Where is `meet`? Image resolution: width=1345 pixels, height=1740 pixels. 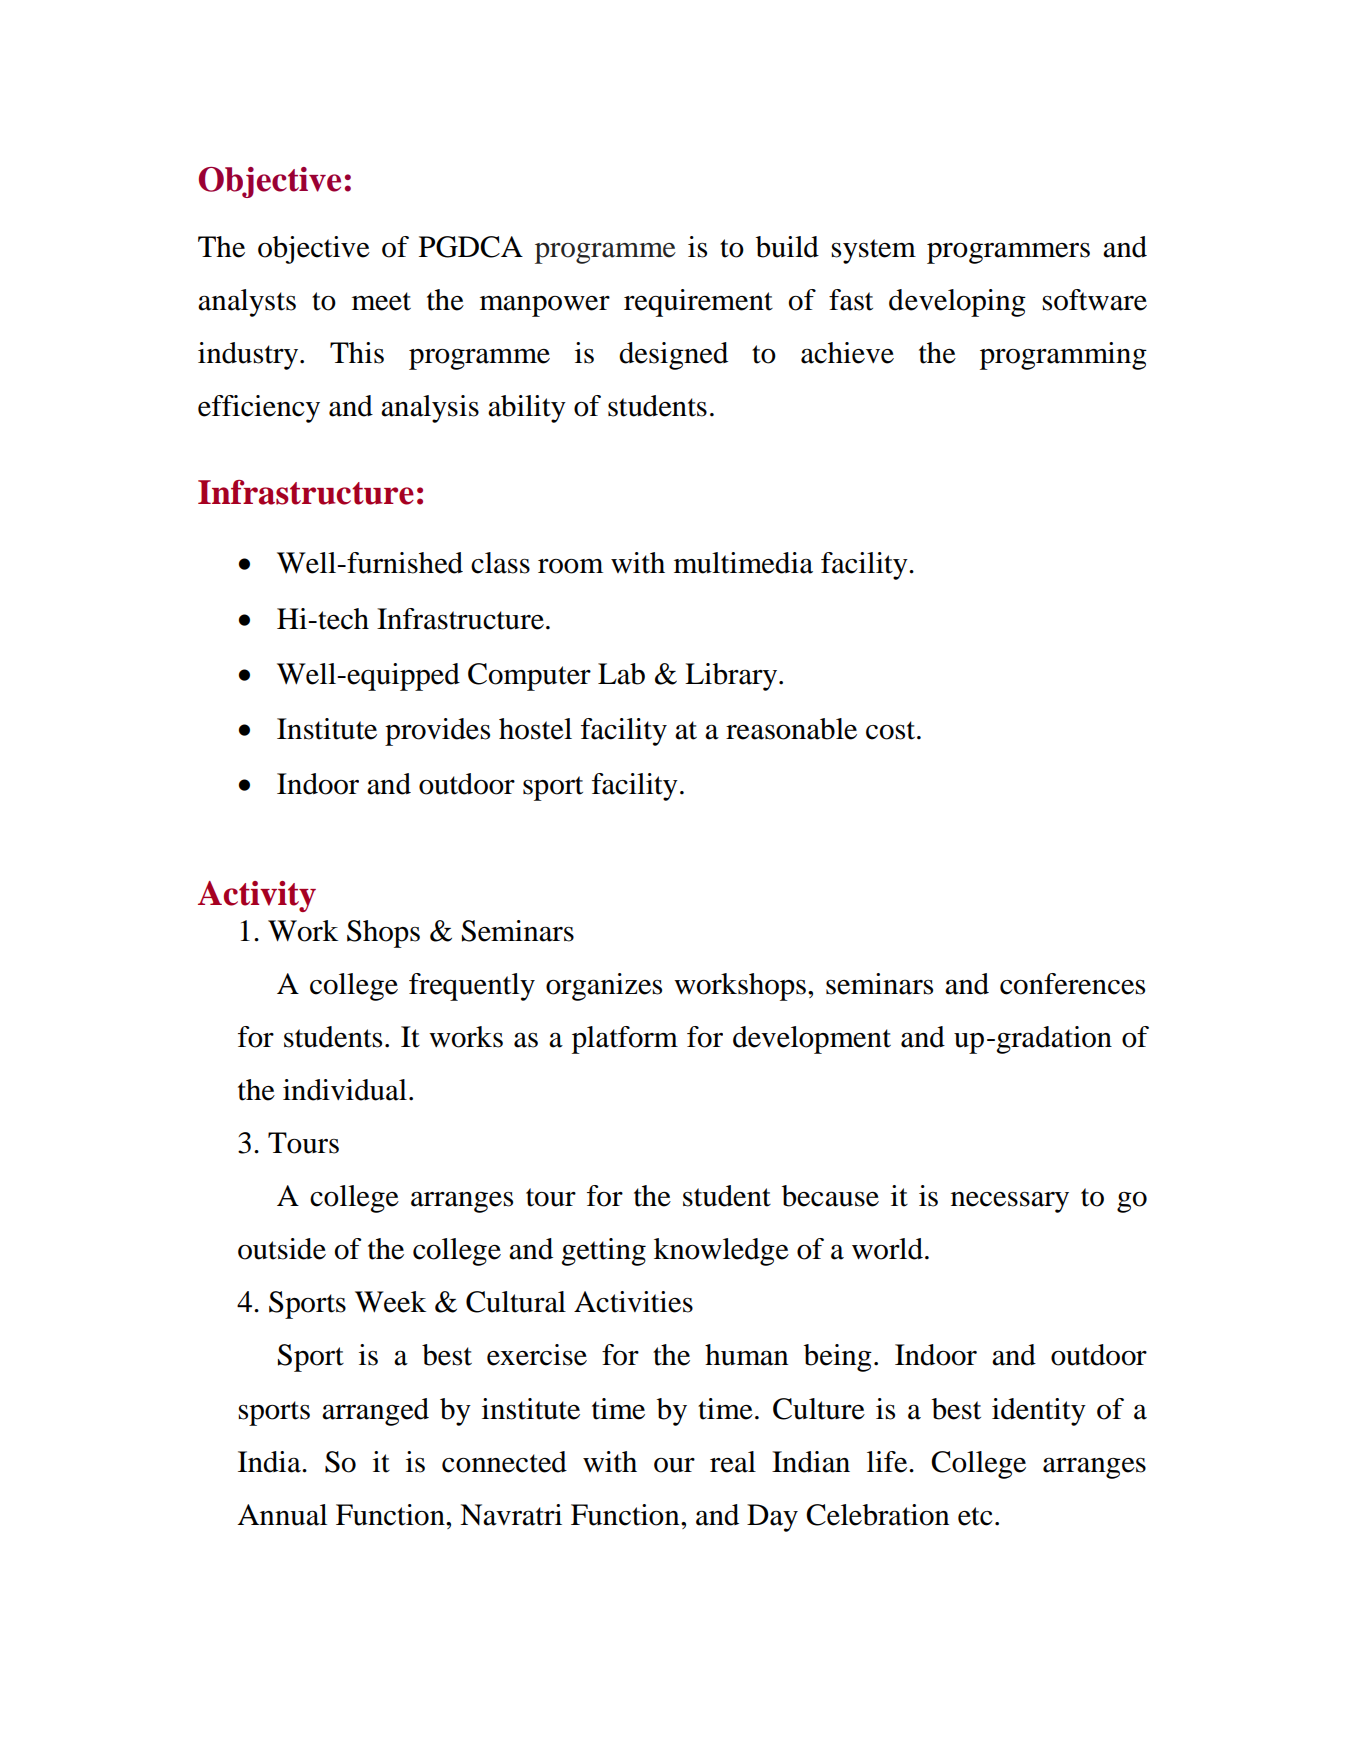 meet is located at coordinates (381, 301).
